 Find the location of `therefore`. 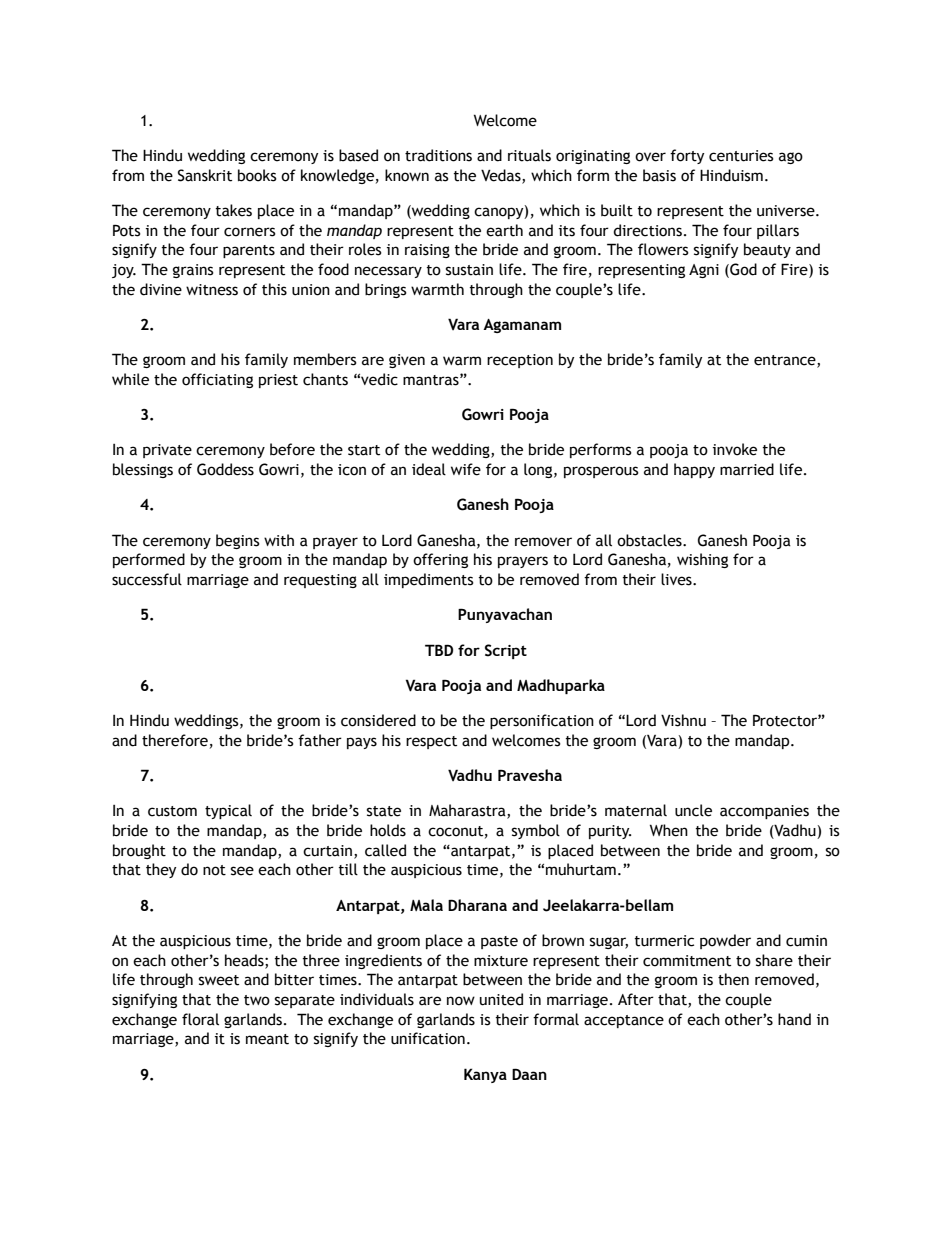

therefore is located at coordinates (175, 740).
